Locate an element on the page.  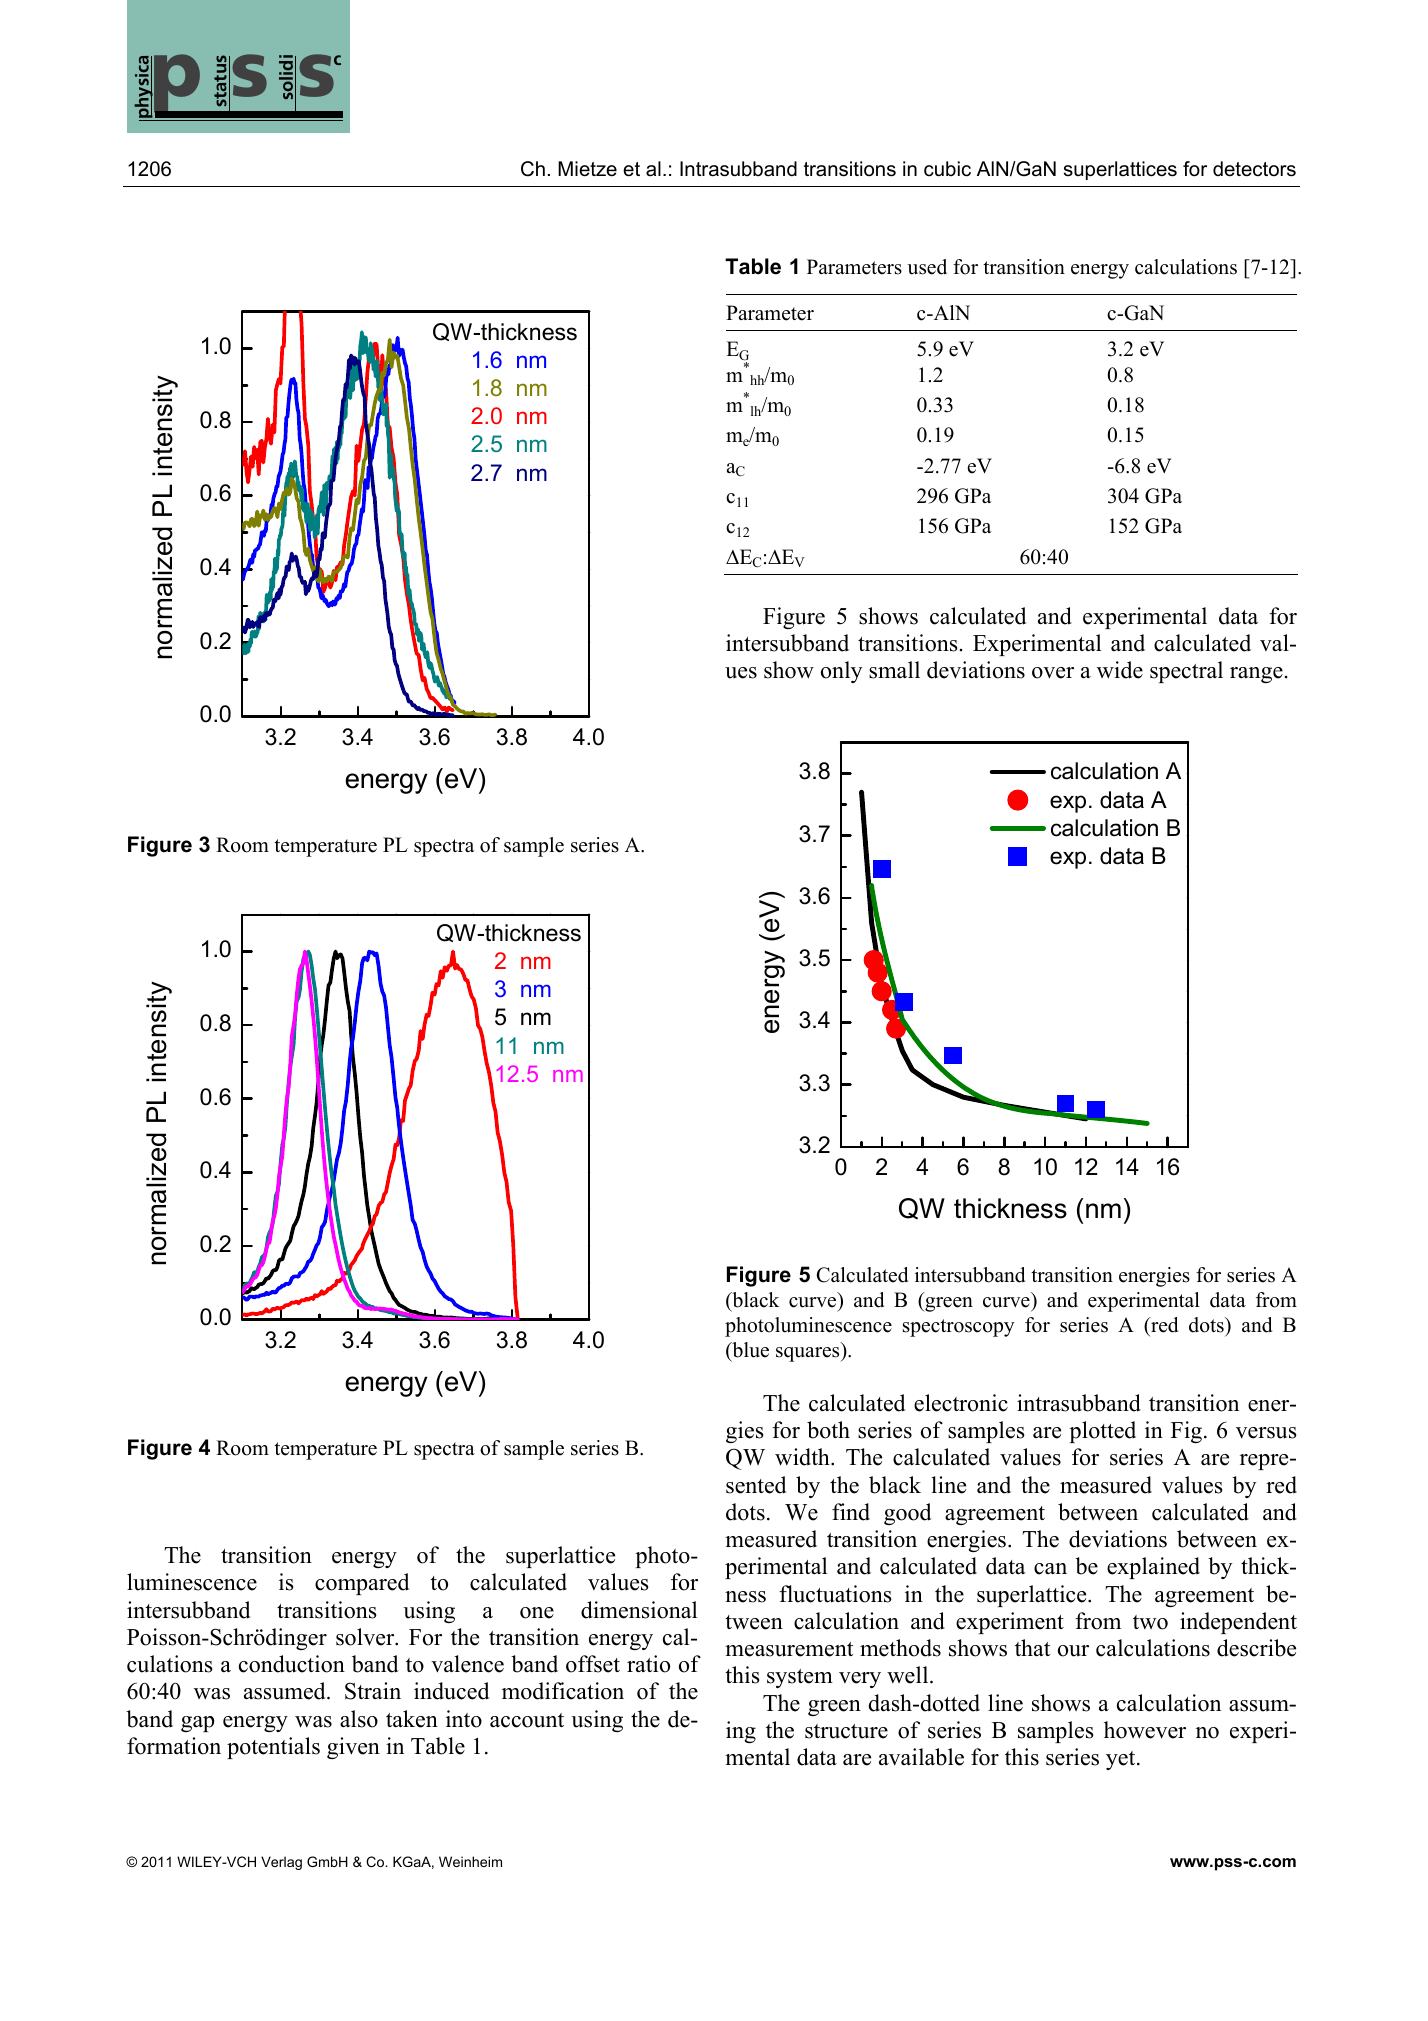
cubic is located at coordinates (947, 169).
